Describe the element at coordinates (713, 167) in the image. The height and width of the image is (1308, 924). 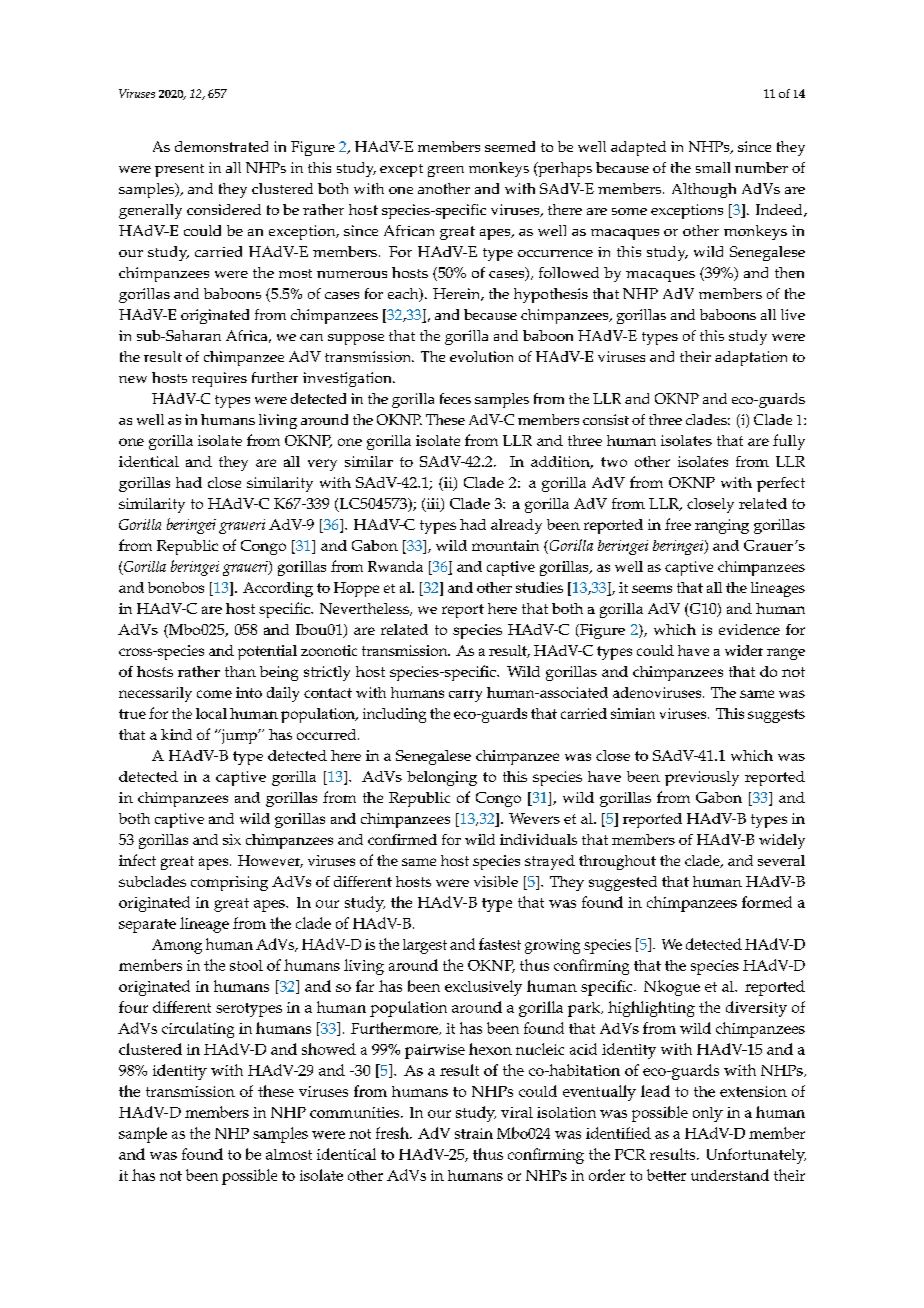
I see `small` at that location.
